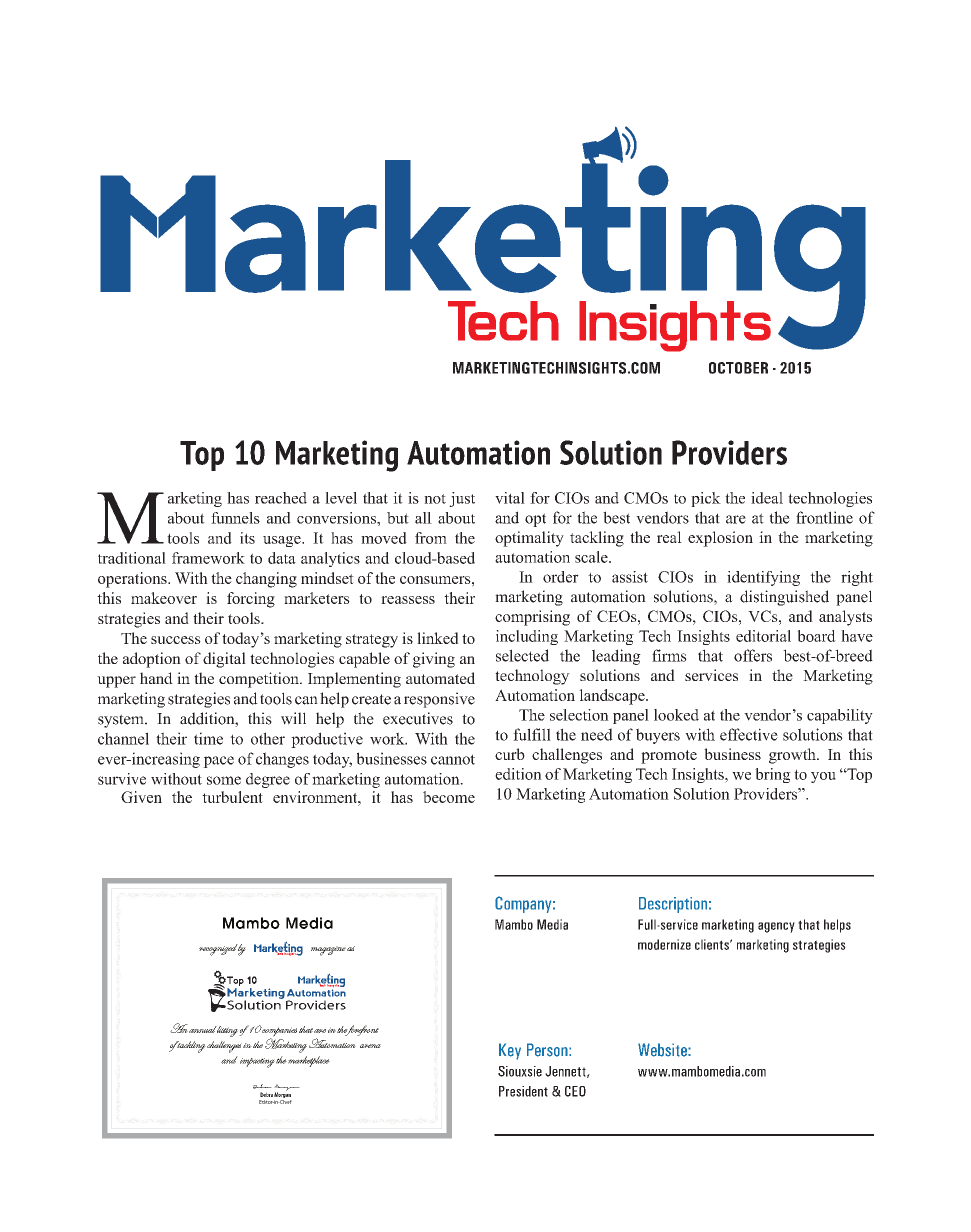 This screenshot has height=1232, width=971. What do you see at coordinates (257, 1063) in the screenshot?
I see `impacting` at bounding box center [257, 1063].
